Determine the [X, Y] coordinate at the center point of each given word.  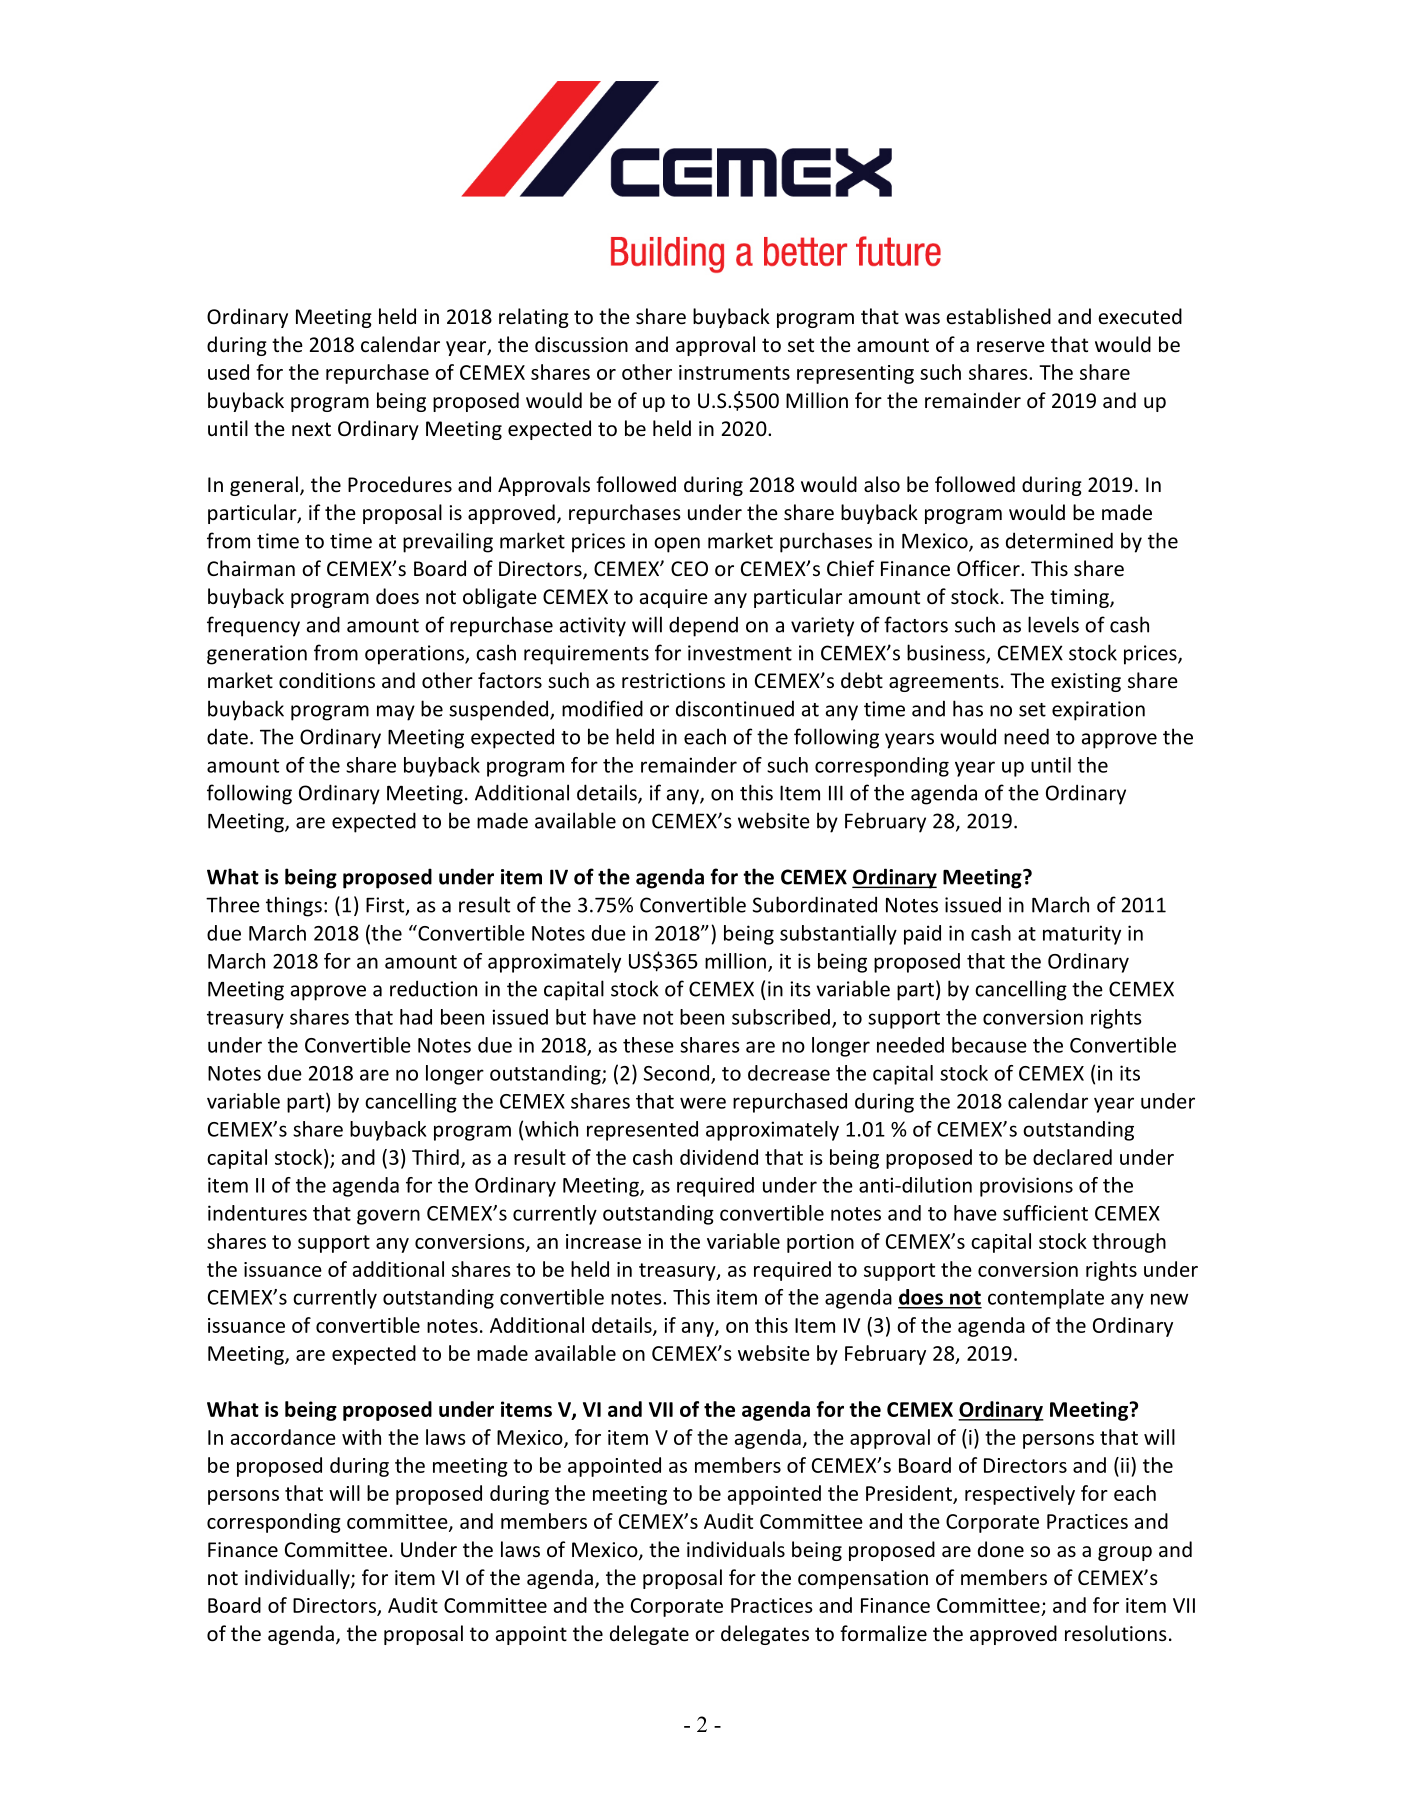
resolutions [1116, 1633]
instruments [734, 372]
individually [298, 1579]
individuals [736, 1549]
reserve [1011, 347]
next [311, 429]
